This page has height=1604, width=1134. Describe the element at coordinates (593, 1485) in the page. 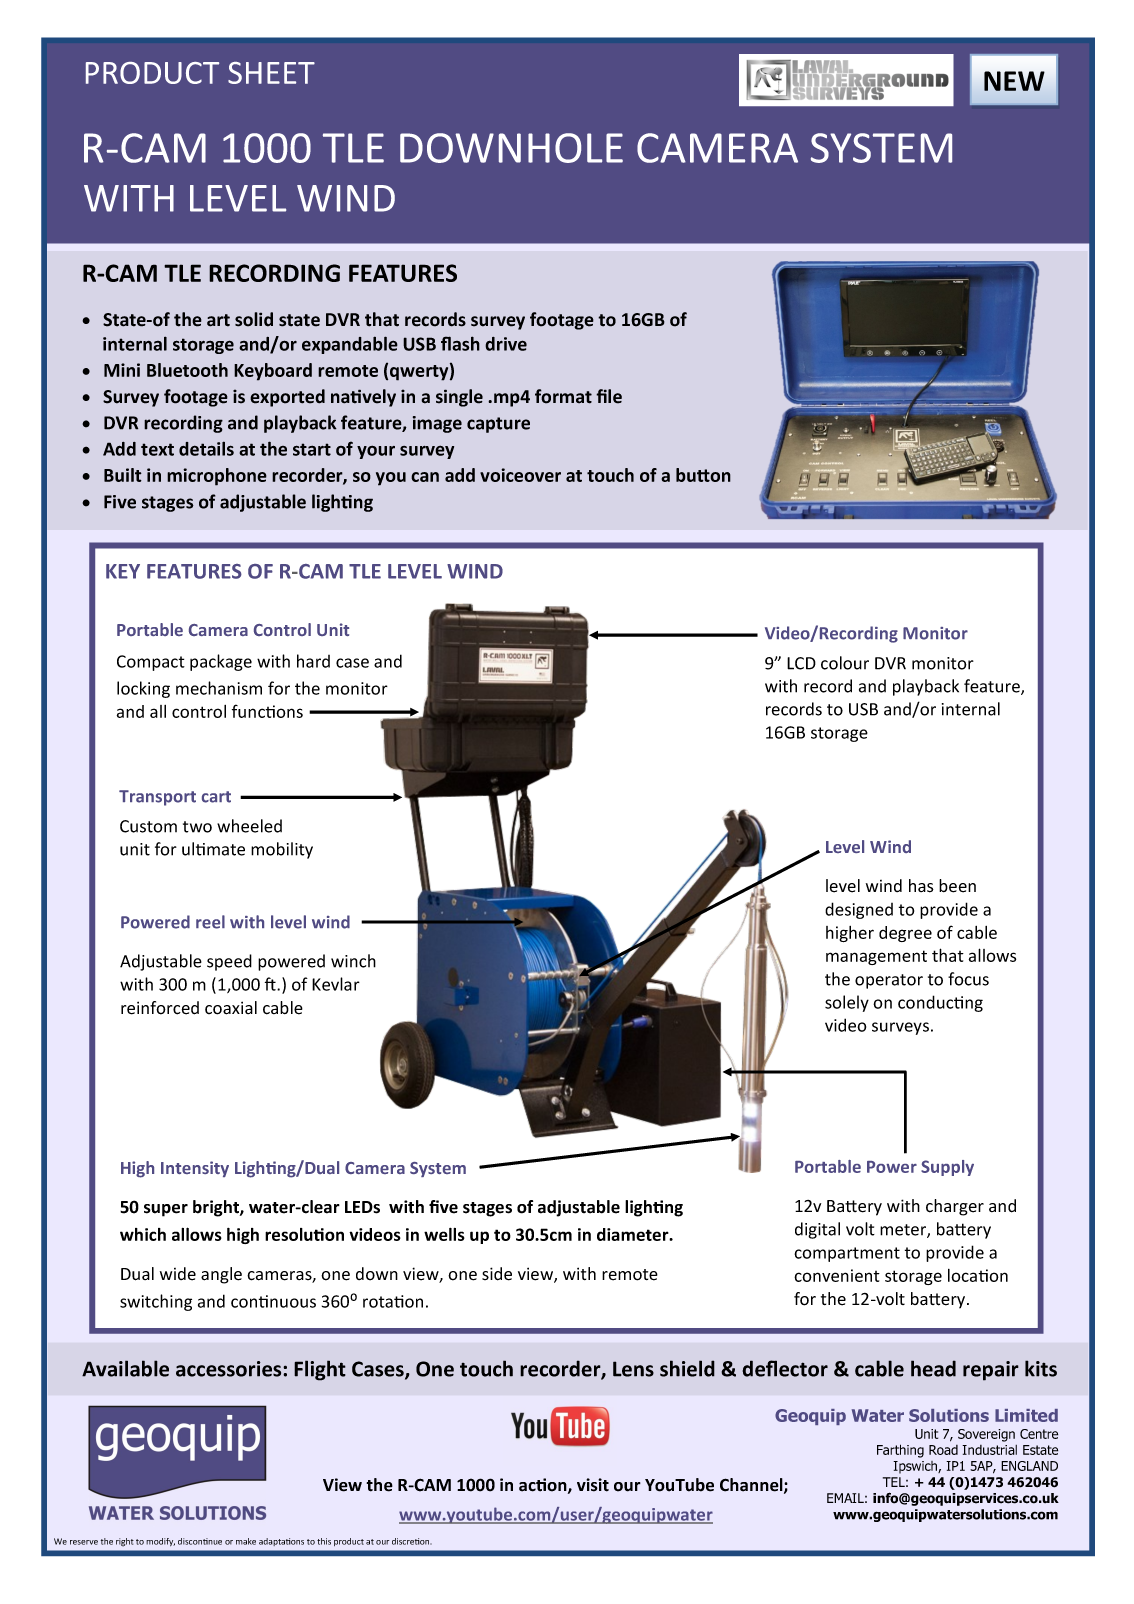

I see `visit` at that location.
